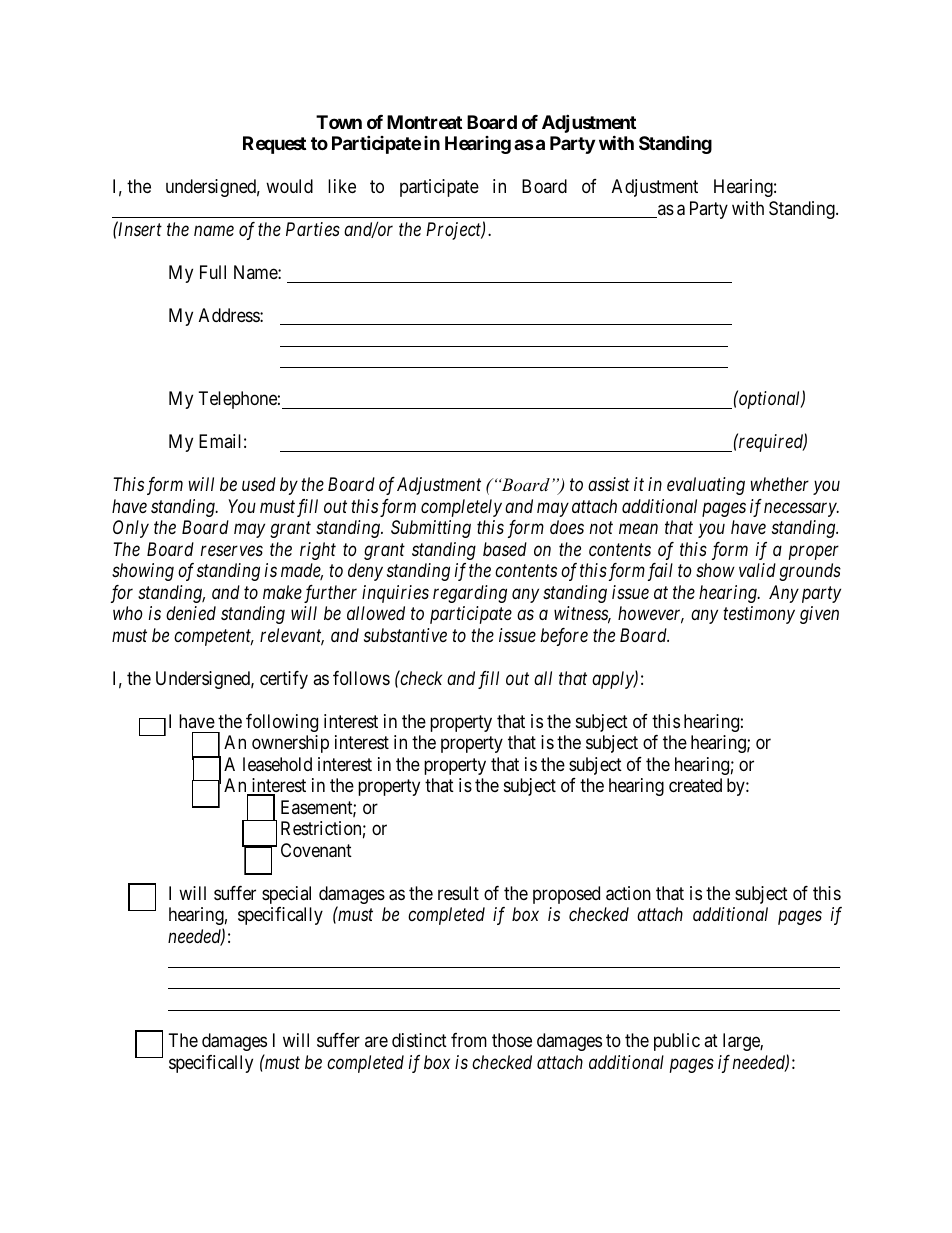 This page has height=1233, width=952. Describe the element at coordinates (342, 186) in the page. I see `like` at that location.
